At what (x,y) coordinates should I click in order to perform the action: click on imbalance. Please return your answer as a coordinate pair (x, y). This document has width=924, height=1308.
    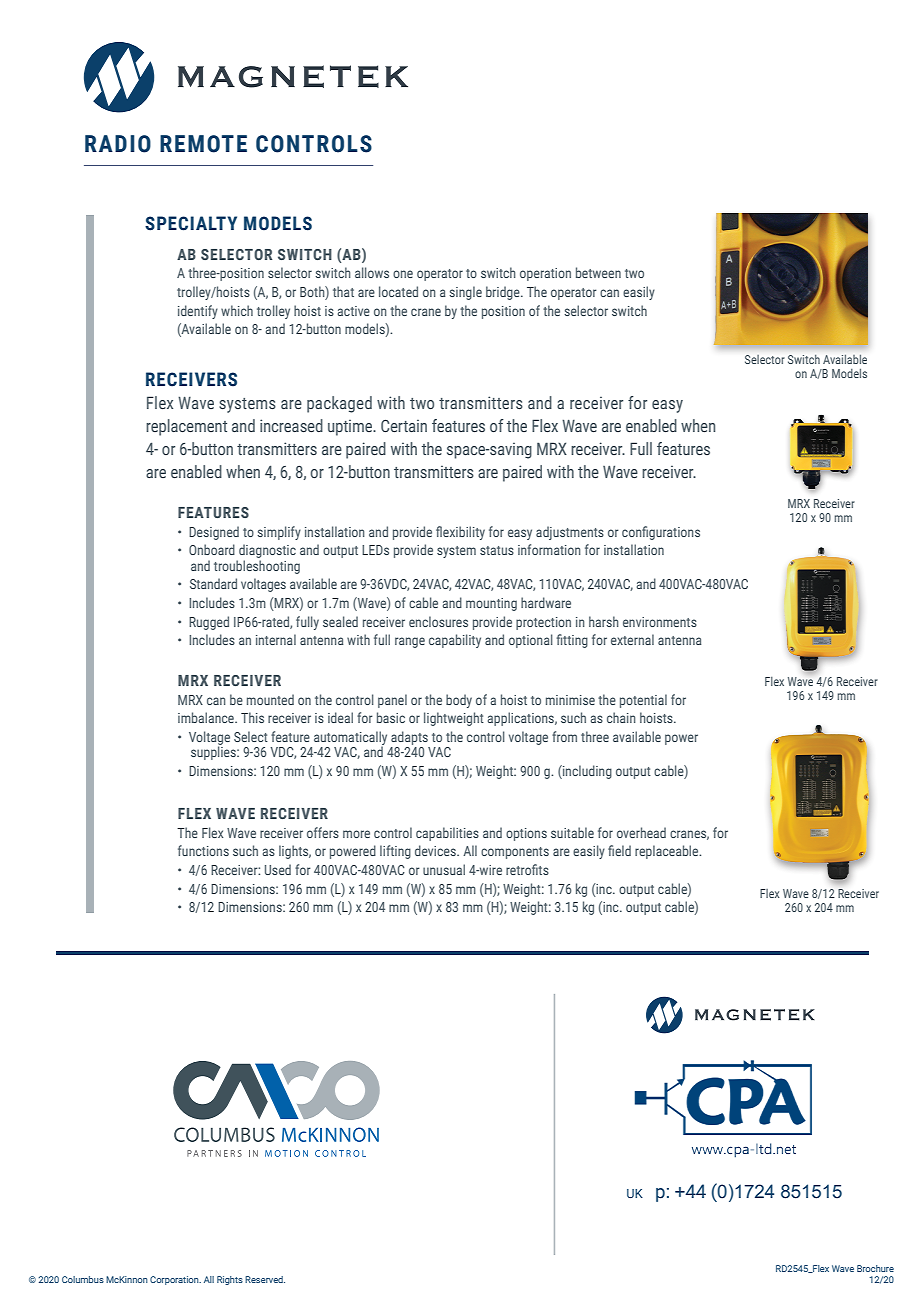
    Looking at the image, I should click on (207, 717).
